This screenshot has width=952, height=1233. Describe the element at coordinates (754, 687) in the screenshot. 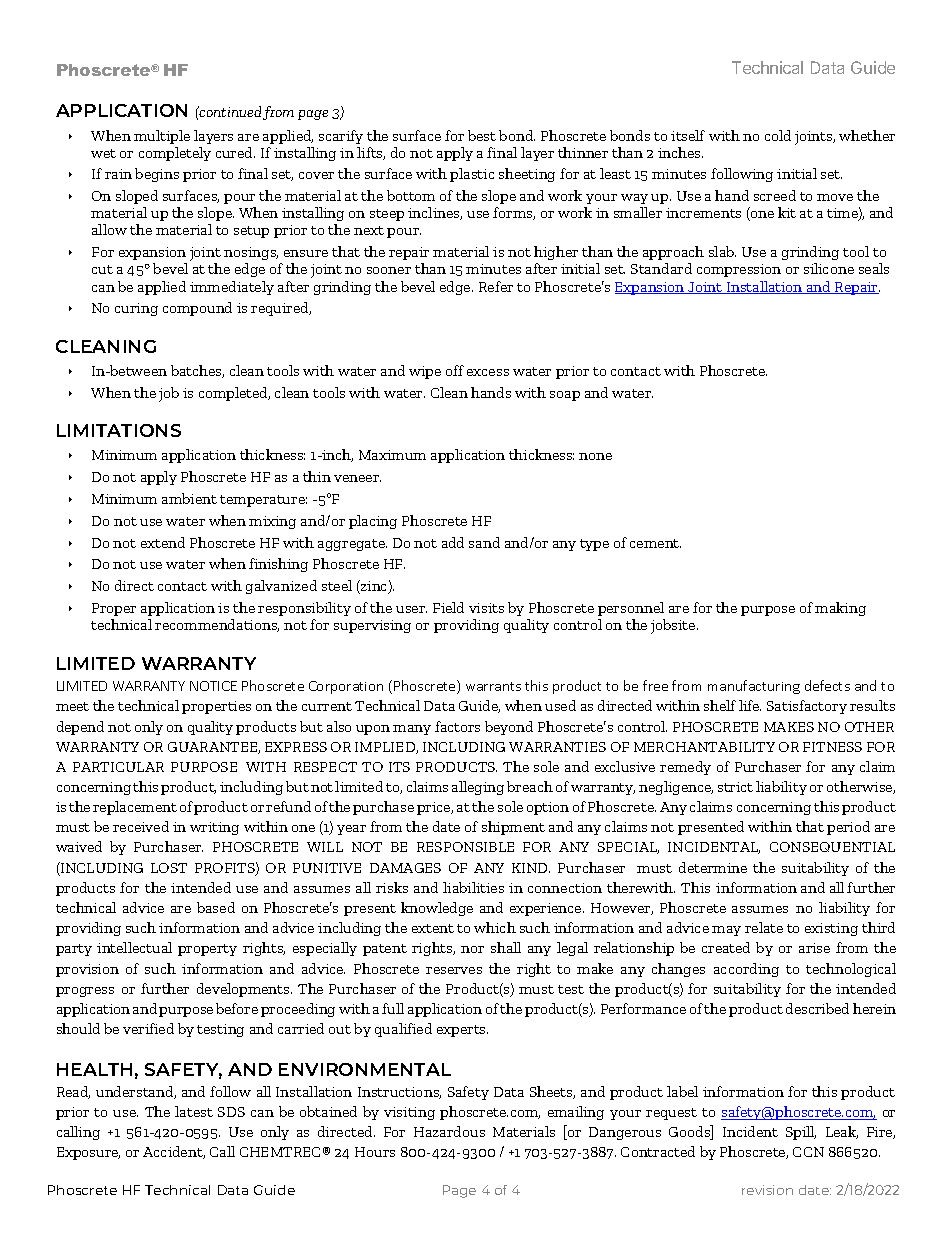

I see `manufacturing` at that location.
